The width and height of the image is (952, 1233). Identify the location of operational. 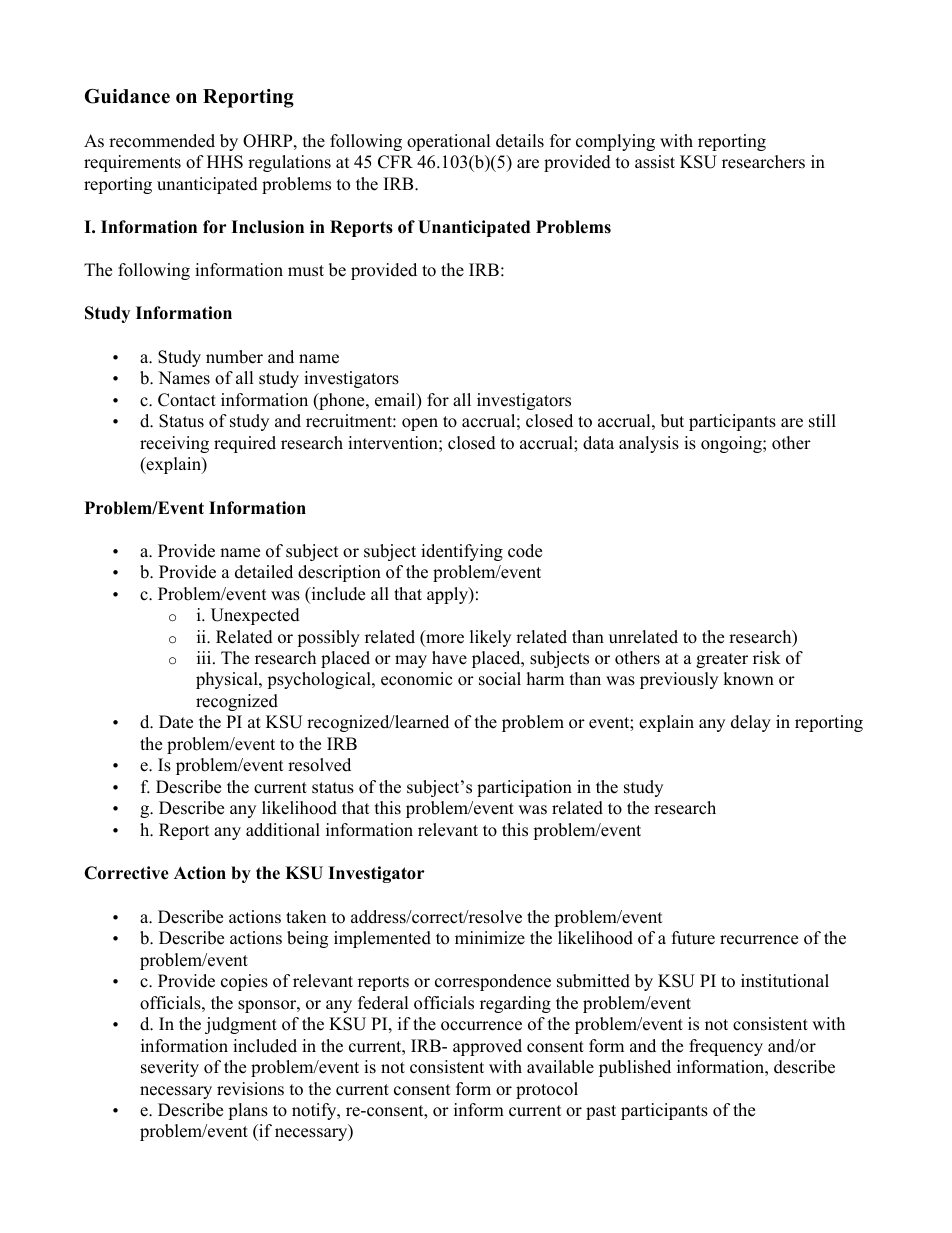
(449, 142).
